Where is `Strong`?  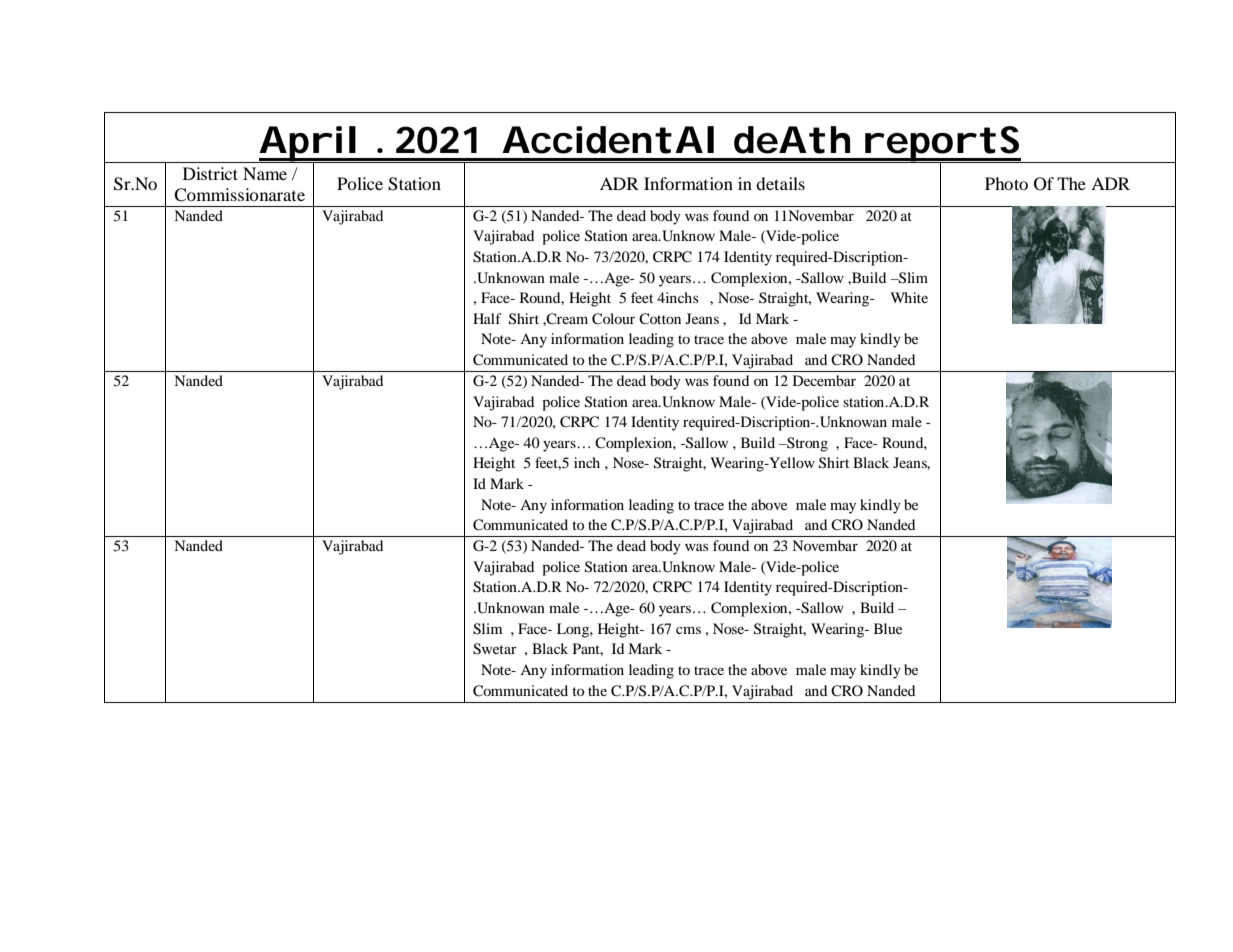 Strong is located at coordinates (806, 444).
